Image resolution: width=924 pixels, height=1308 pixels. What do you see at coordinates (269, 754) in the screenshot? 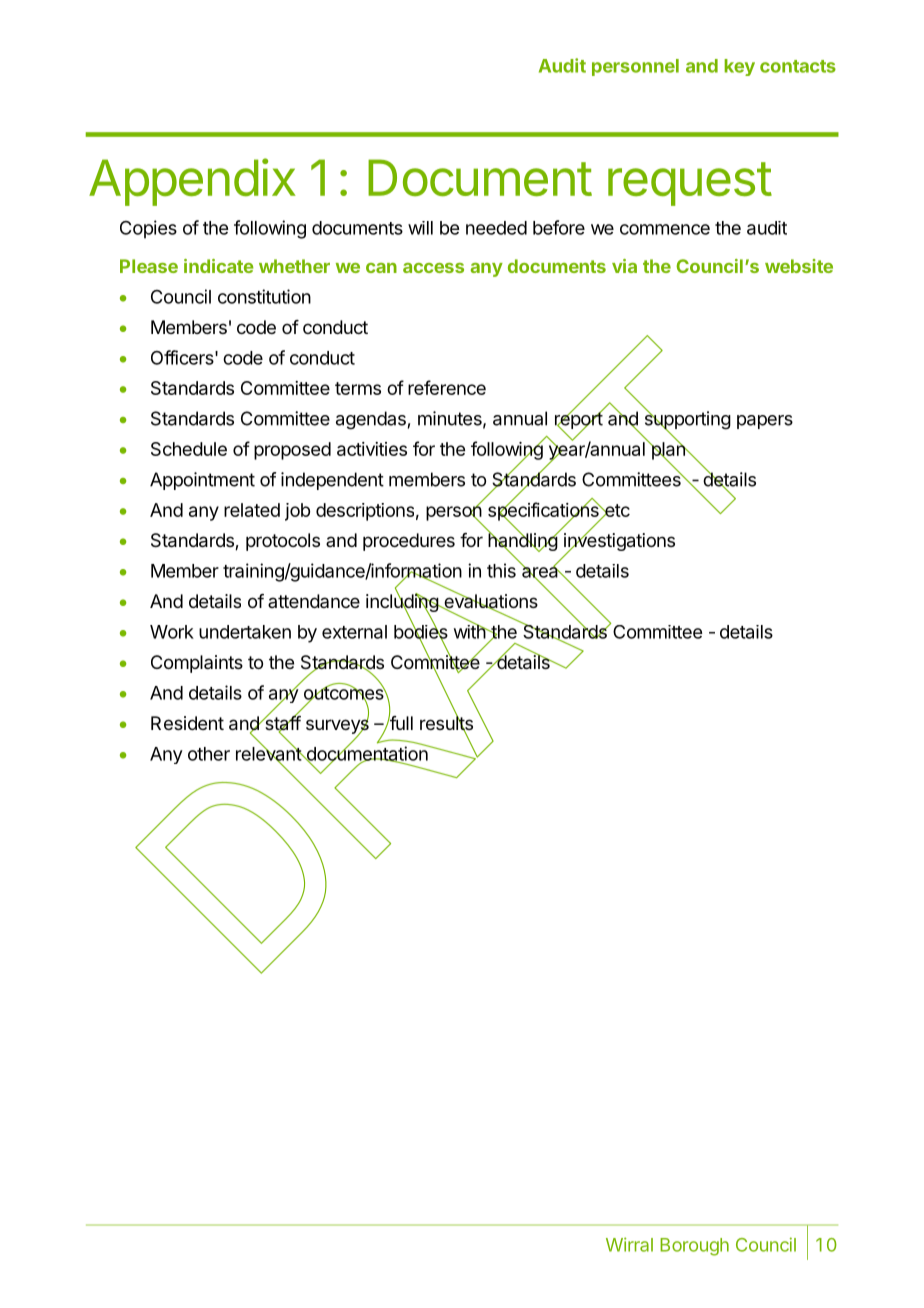
I see `relevant` at bounding box center [269, 754].
